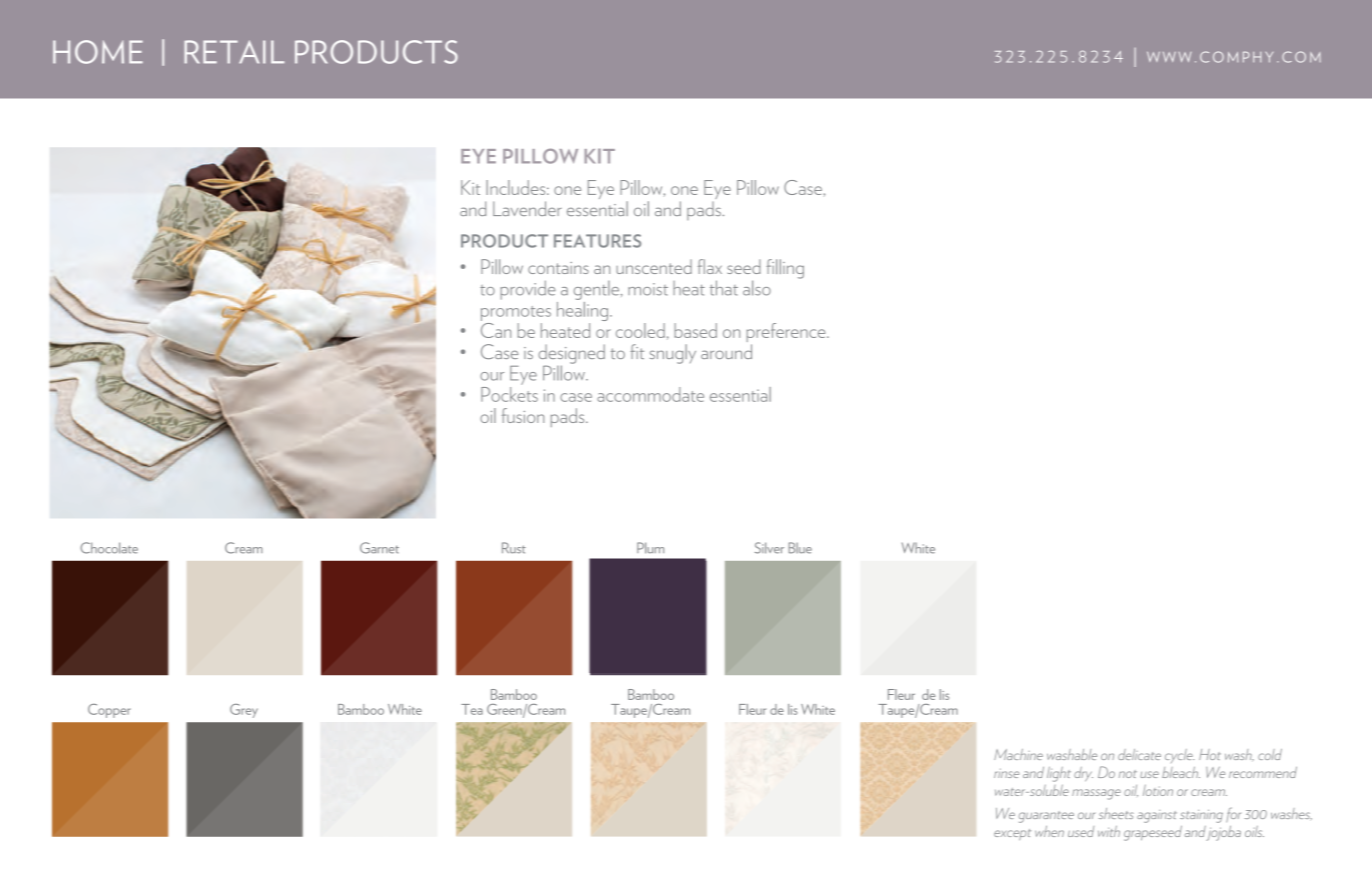 Image resolution: width=1372 pixels, height=887 pixels. Describe the element at coordinates (1012, 834) in the screenshot. I see `except` at that location.
